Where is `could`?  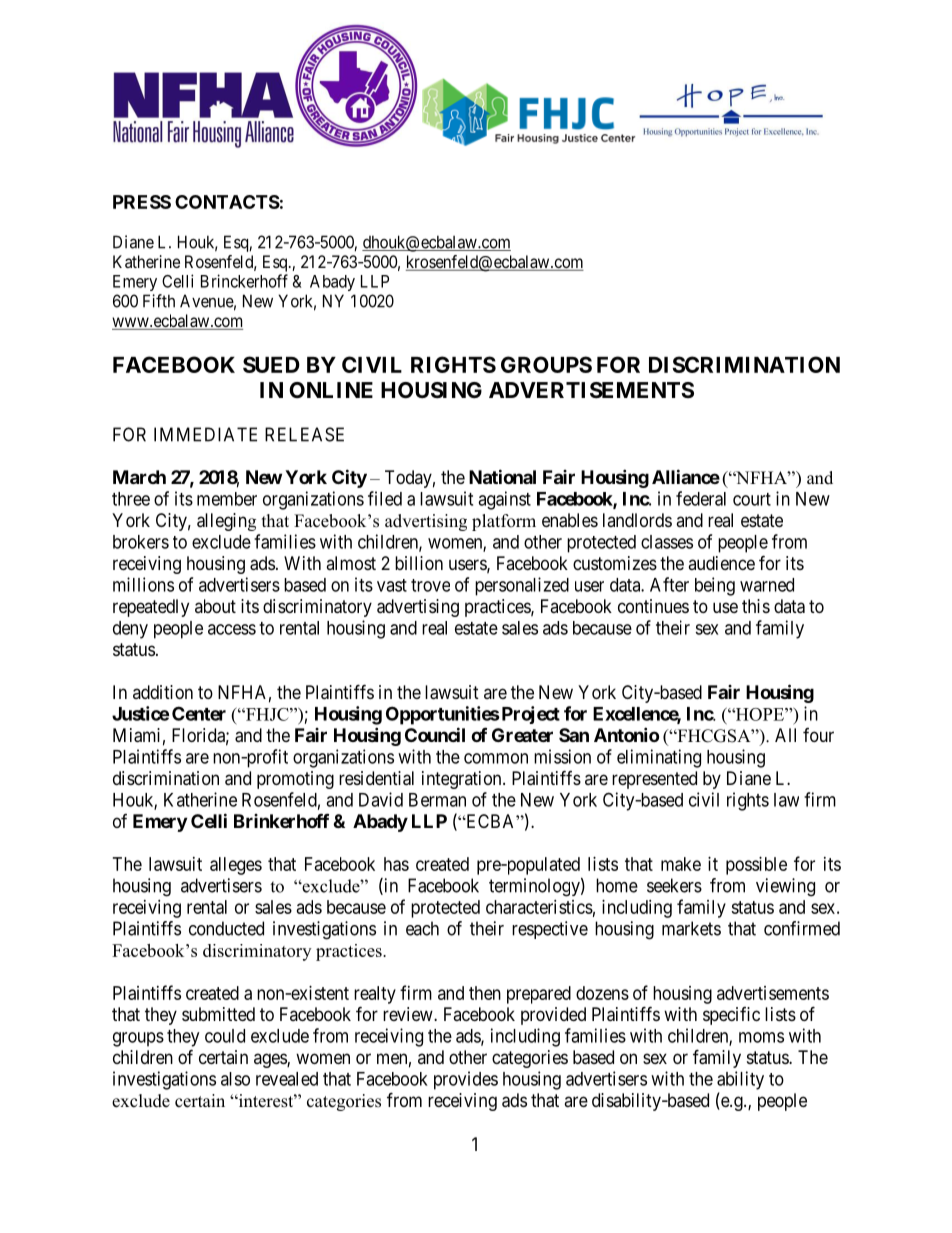
could is located at coordinates (225, 1036).
